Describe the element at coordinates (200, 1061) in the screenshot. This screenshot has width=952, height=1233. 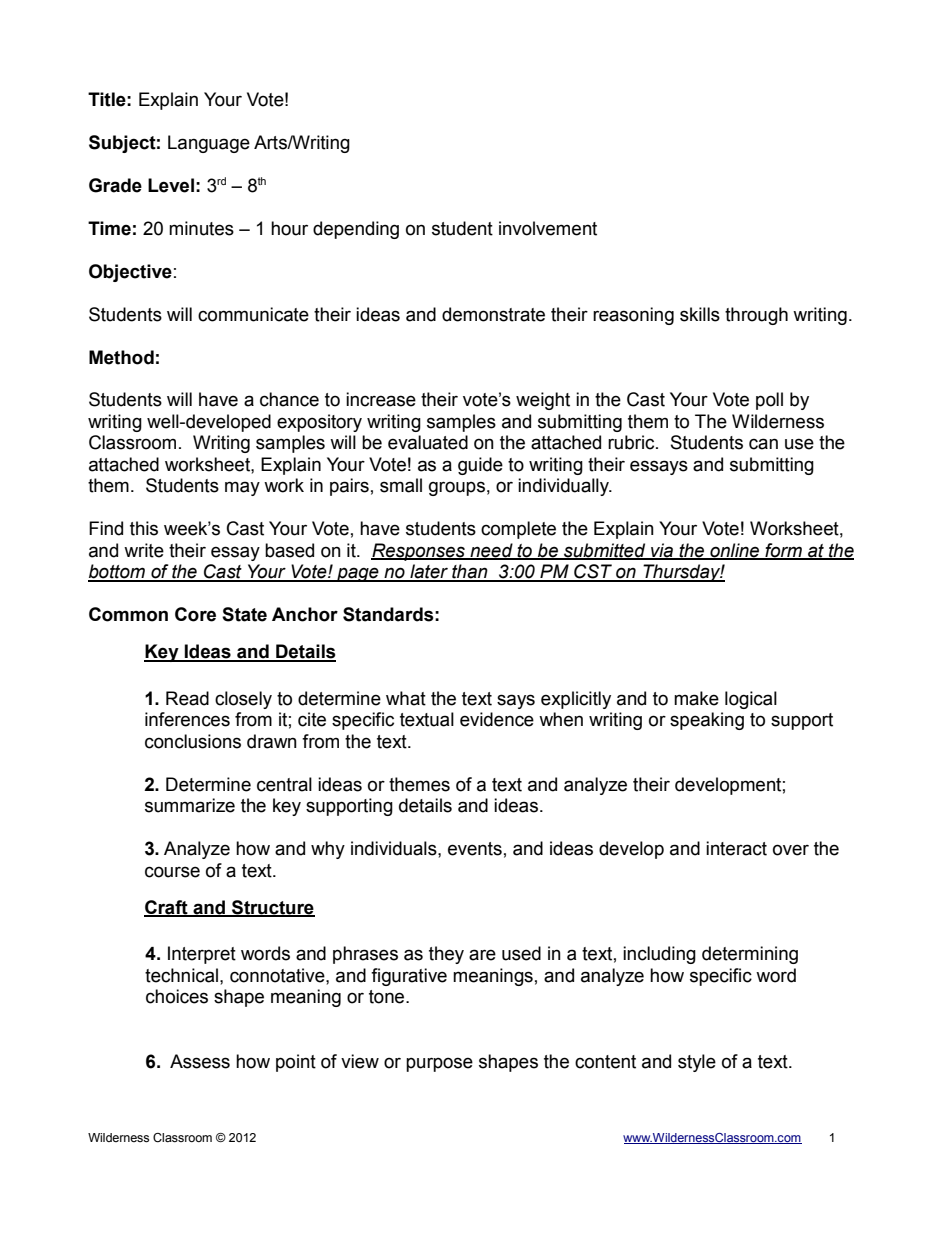
I see `Assess` at that location.
